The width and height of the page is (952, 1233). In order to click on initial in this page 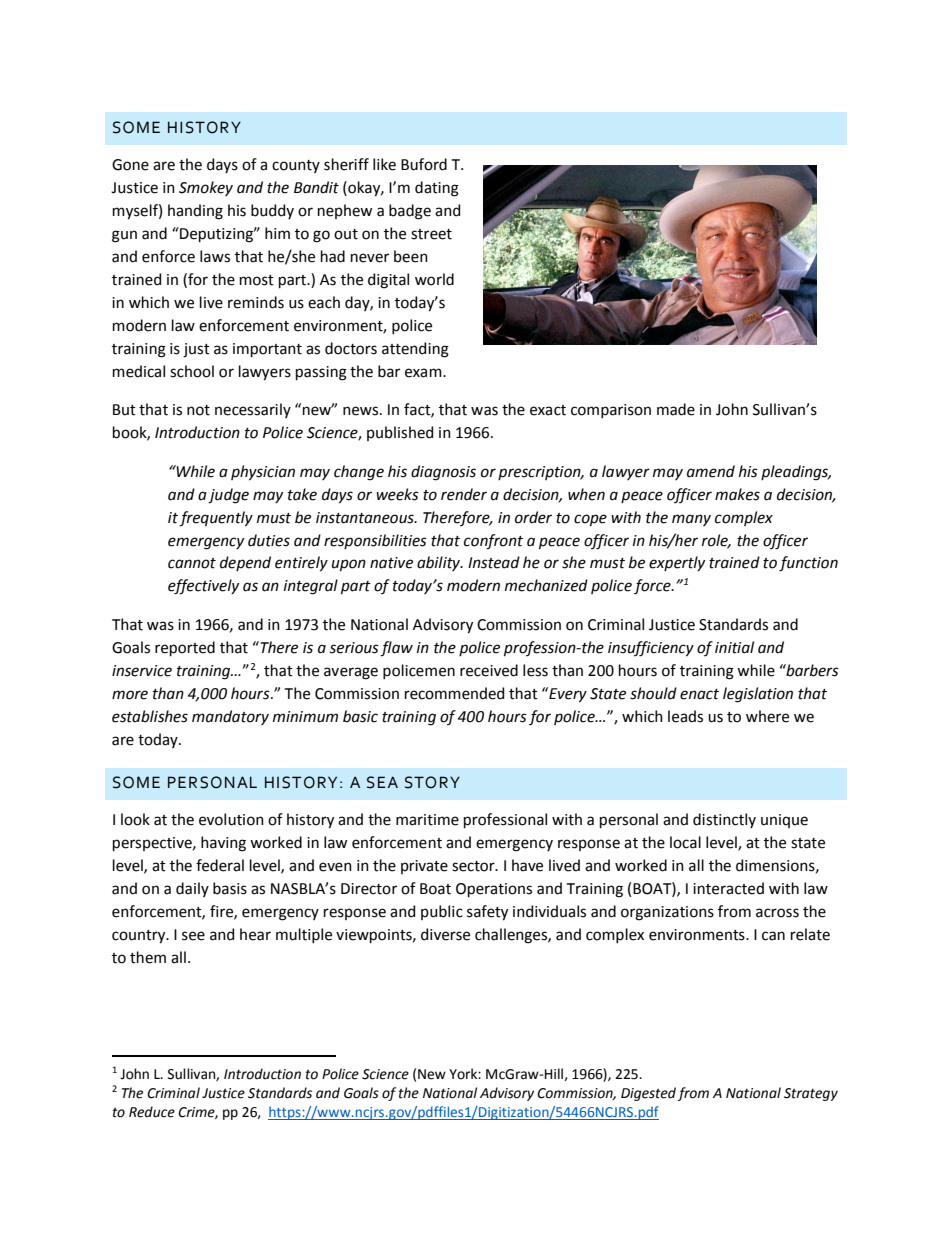, I will do `click(734, 647)`.
